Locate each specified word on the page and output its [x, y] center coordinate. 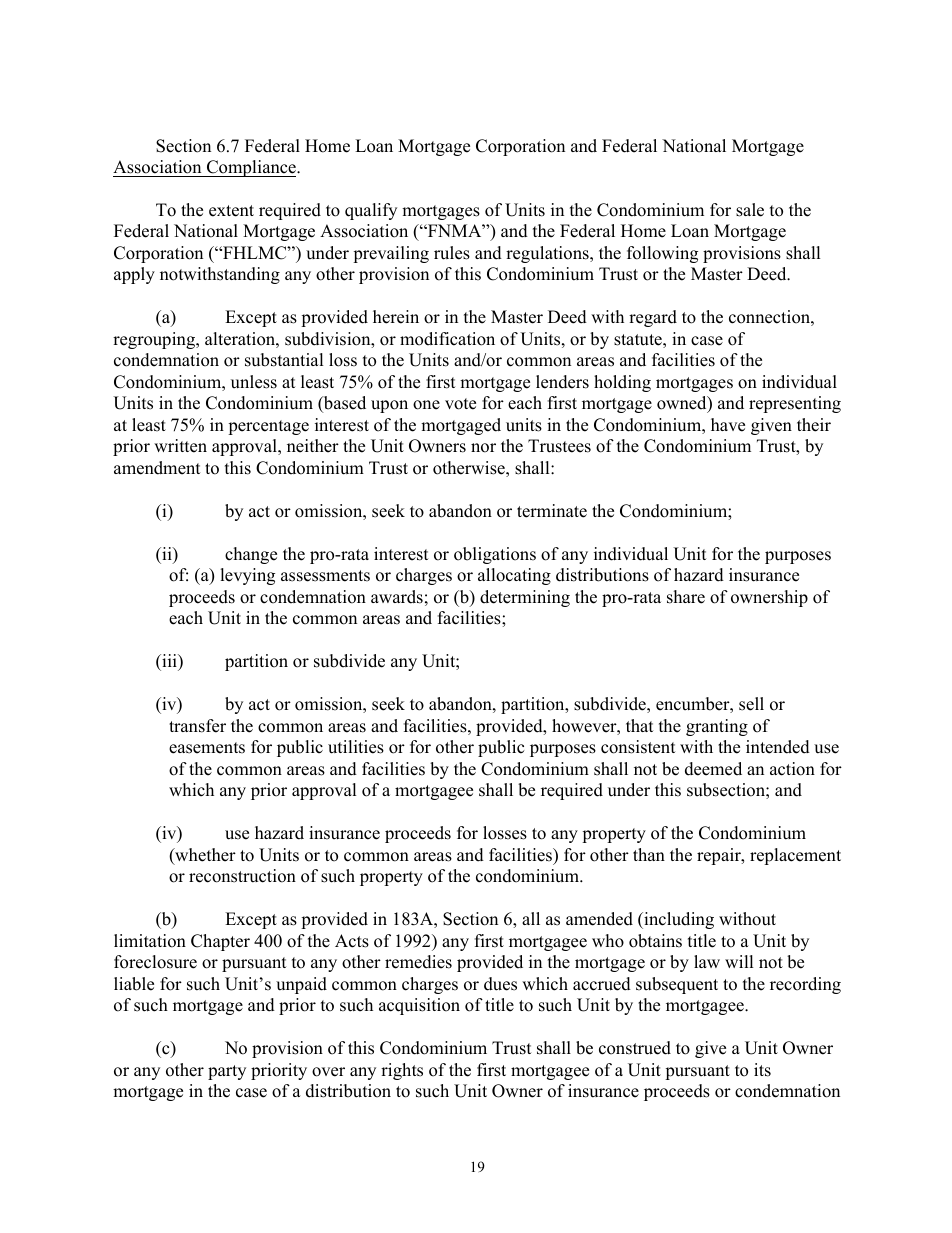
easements [207, 748]
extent [231, 211]
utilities [356, 747]
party [227, 1072]
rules [452, 253]
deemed [713, 769]
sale [750, 210]
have [728, 425]
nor [483, 448]
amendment [157, 468]
